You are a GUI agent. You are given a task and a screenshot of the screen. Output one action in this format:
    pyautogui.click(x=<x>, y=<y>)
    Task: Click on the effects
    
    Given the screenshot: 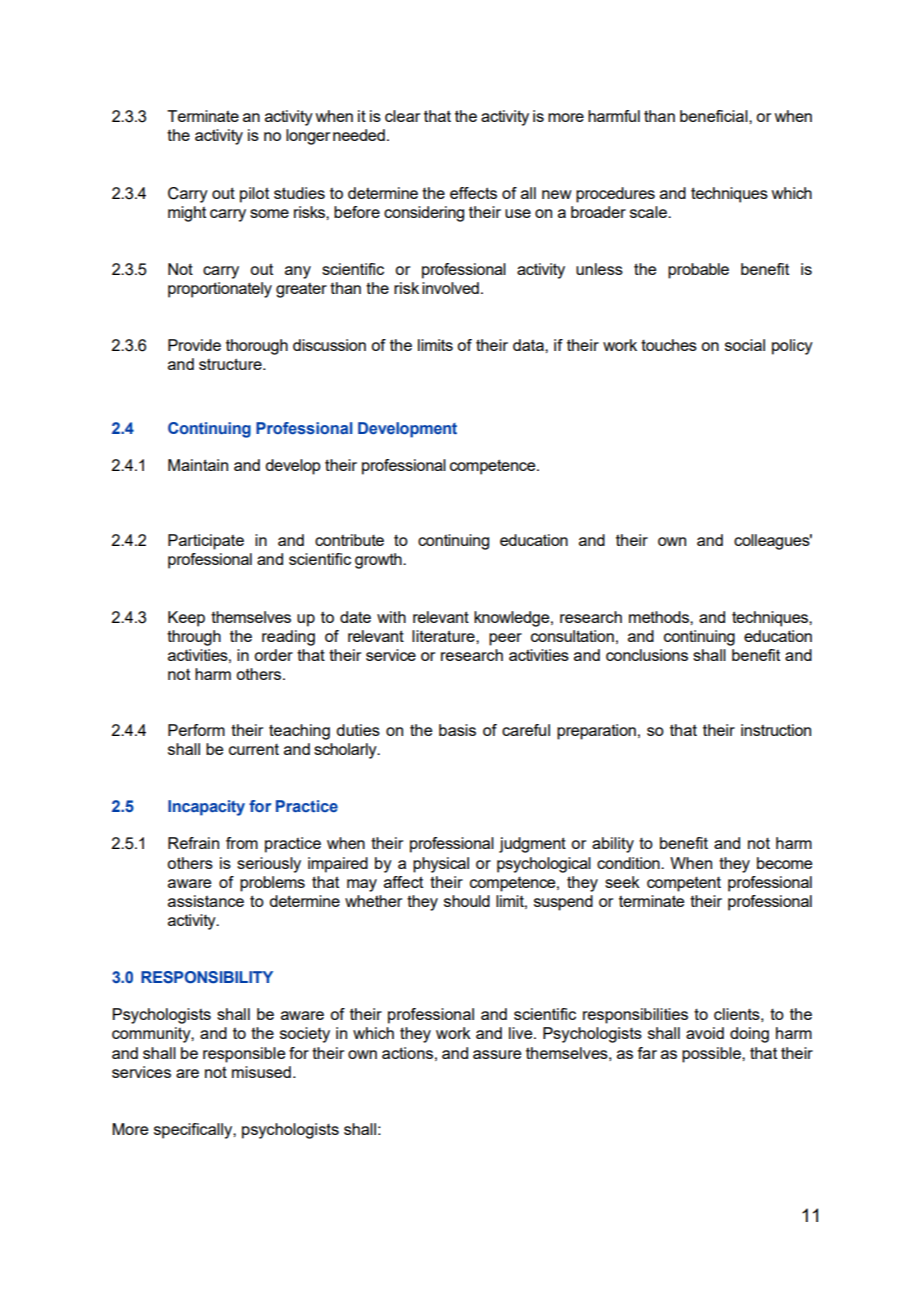 What is the action you would take?
    pyautogui.click(x=473, y=193)
